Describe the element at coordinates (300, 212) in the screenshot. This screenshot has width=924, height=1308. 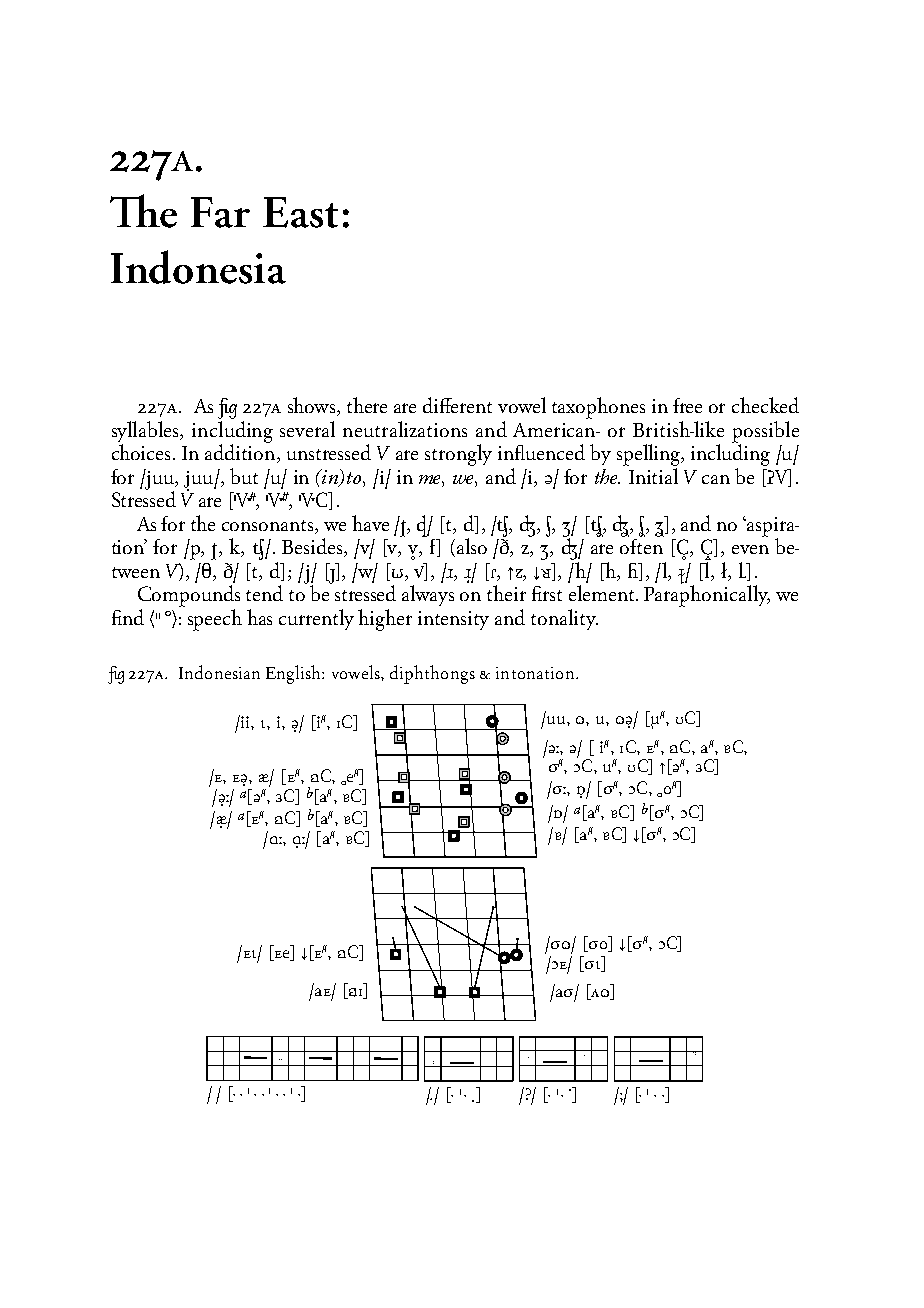
I see `East` at that location.
